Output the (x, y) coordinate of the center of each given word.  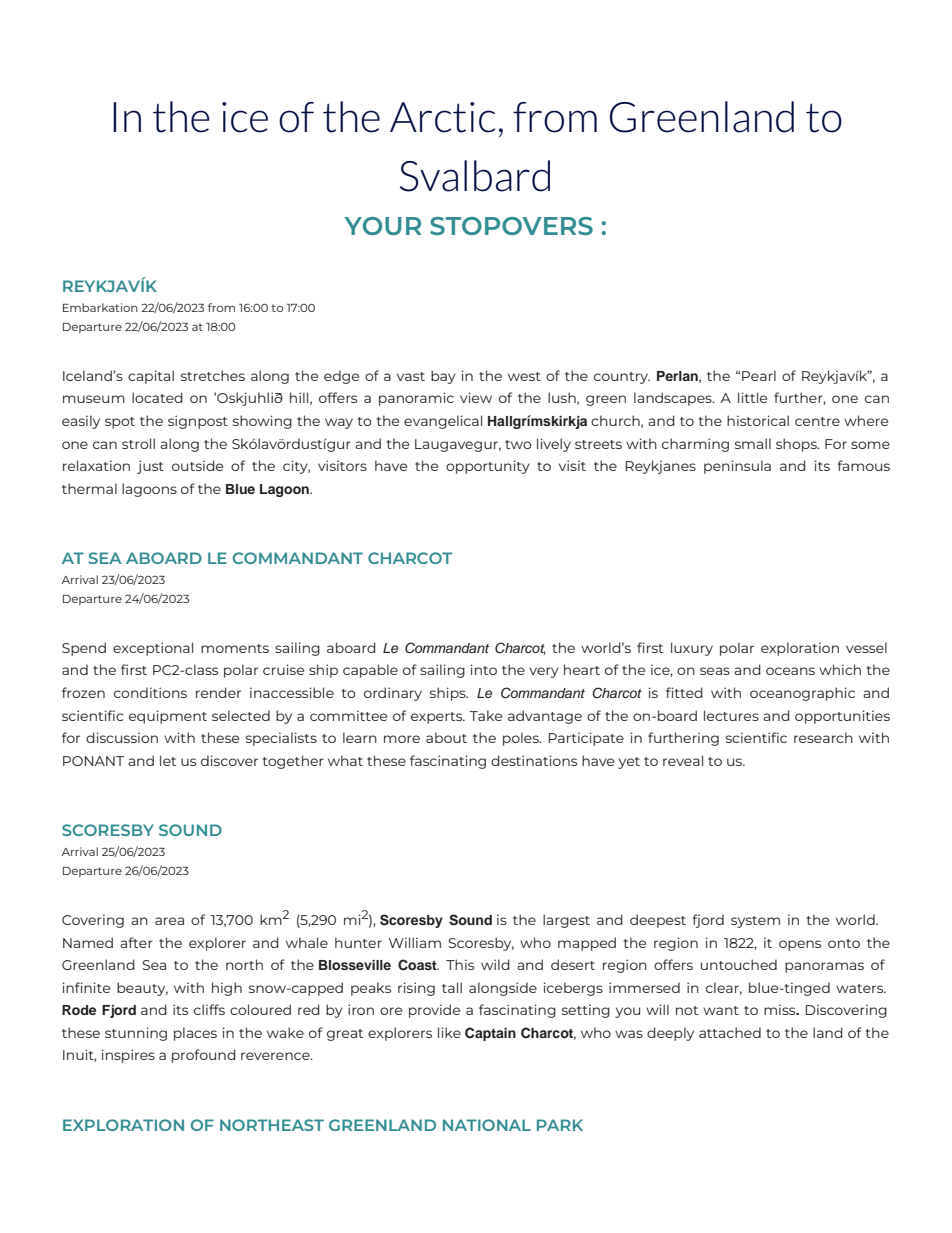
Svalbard (475, 176)
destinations (534, 760)
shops (797, 445)
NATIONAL (487, 1125)
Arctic (442, 117)
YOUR (382, 226)
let (168, 760)
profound (204, 1056)
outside (197, 465)
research (823, 737)
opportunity (488, 467)
